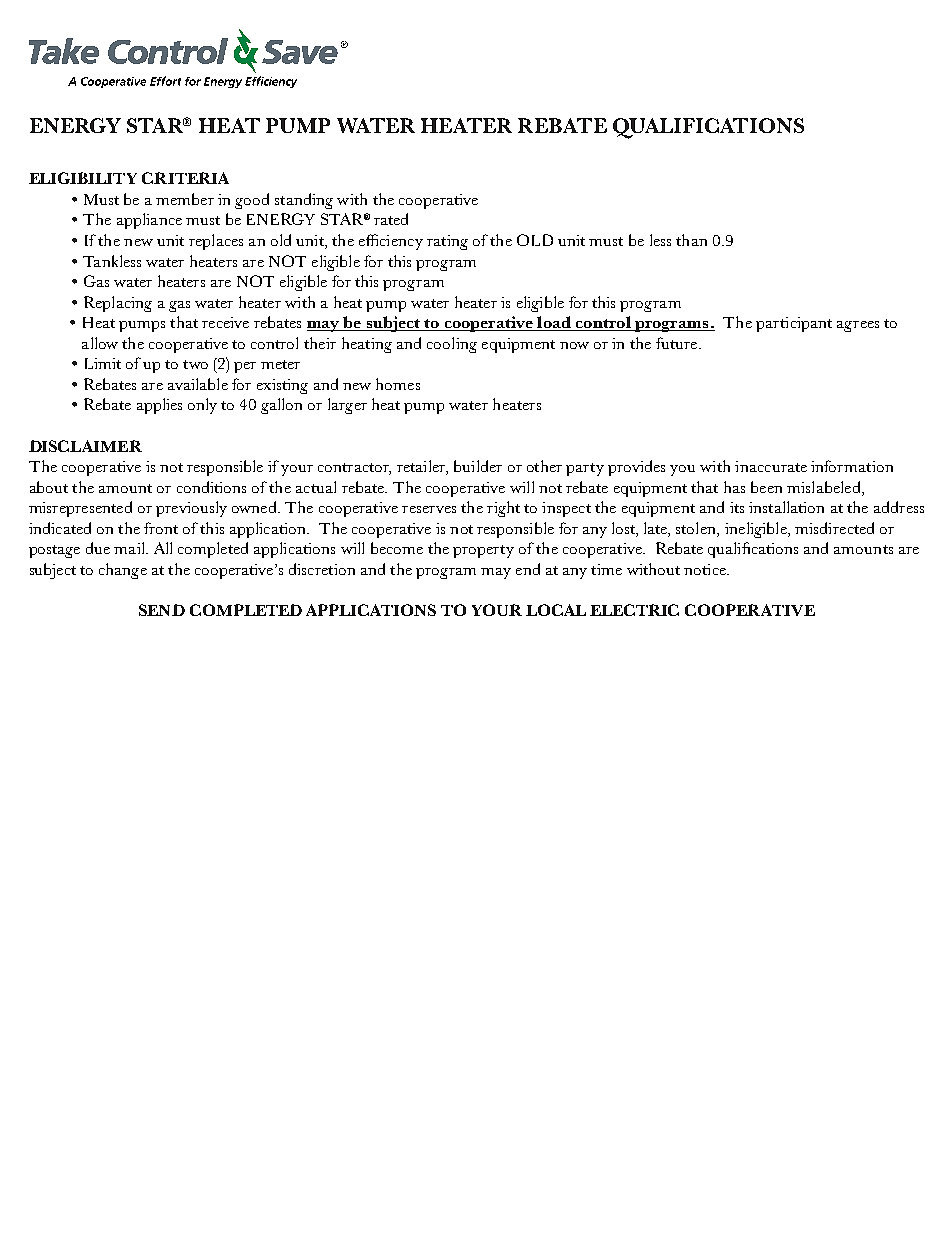  Describe the element at coordinates (185, 199) in the page. I see `member` at that location.
